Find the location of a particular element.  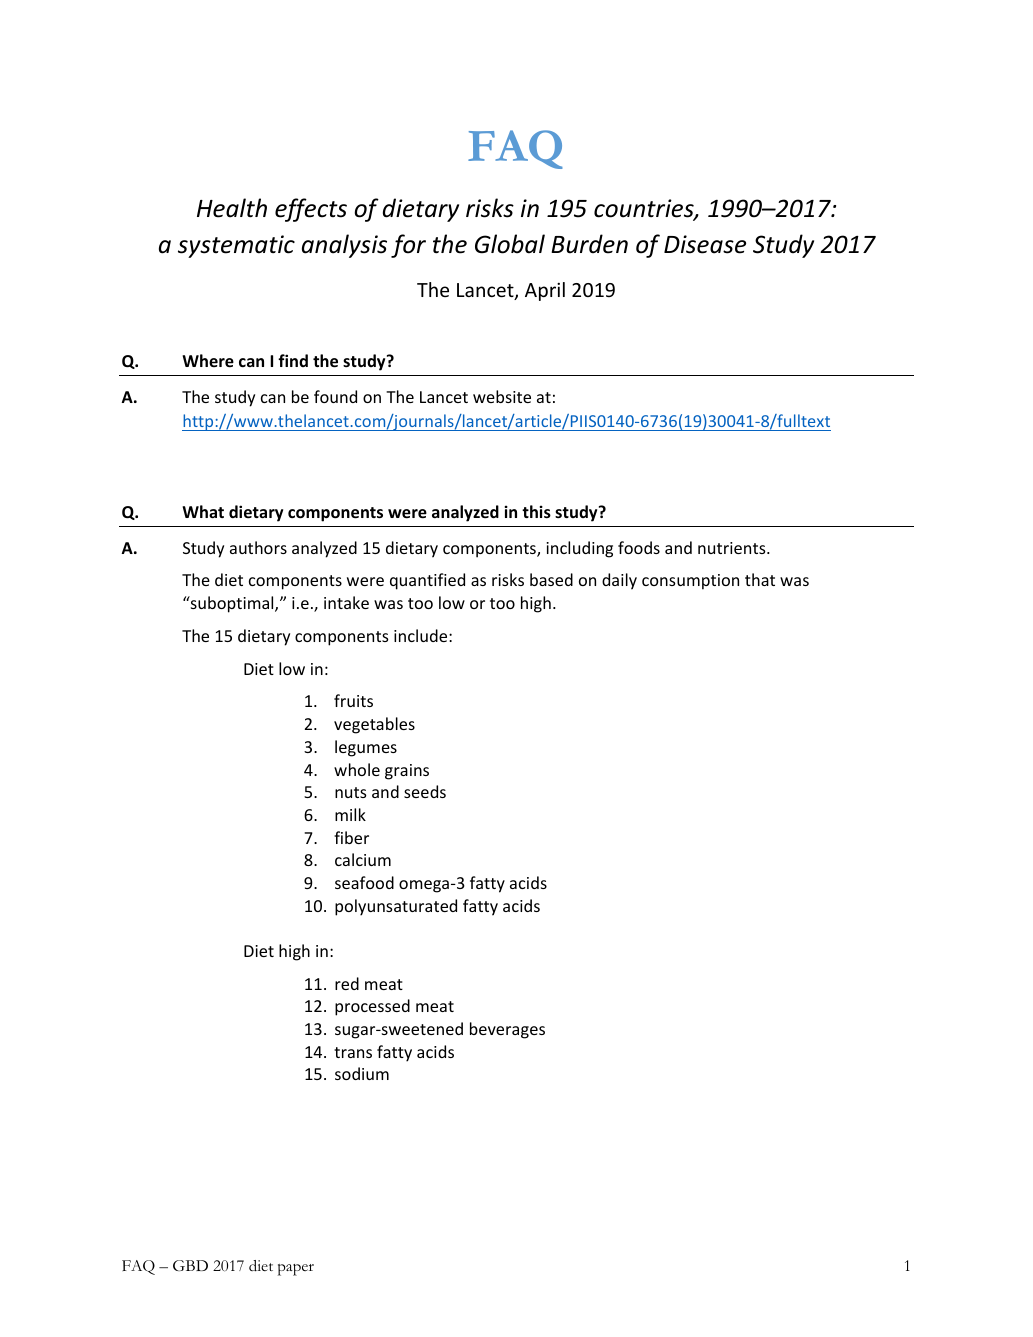

polyunsaturated is located at coordinates (396, 907).
